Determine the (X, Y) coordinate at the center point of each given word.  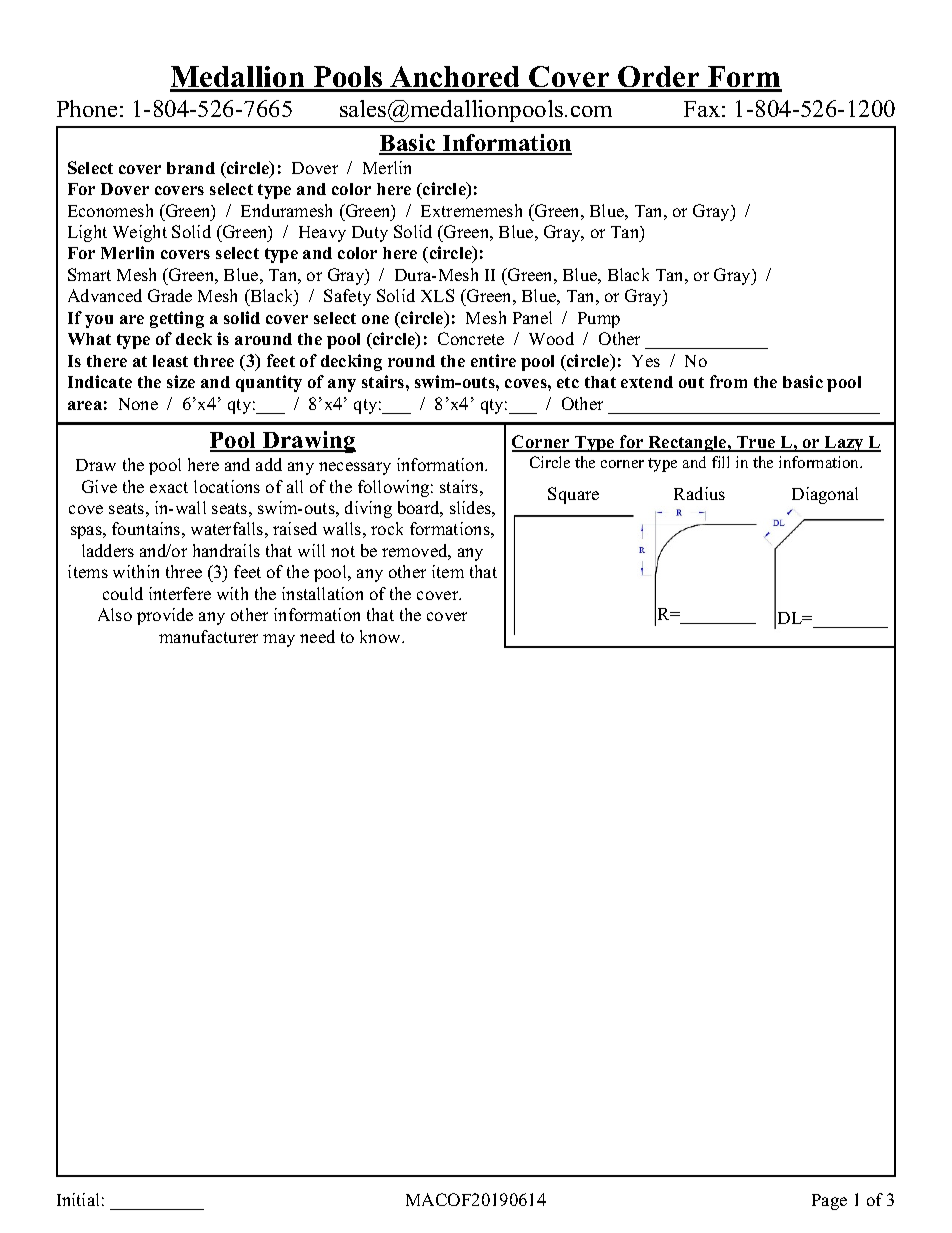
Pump (599, 320)
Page (829, 1202)
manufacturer (208, 636)
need (317, 636)
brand (191, 168)
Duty (370, 234)
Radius (699, 493)
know (381, 636)
